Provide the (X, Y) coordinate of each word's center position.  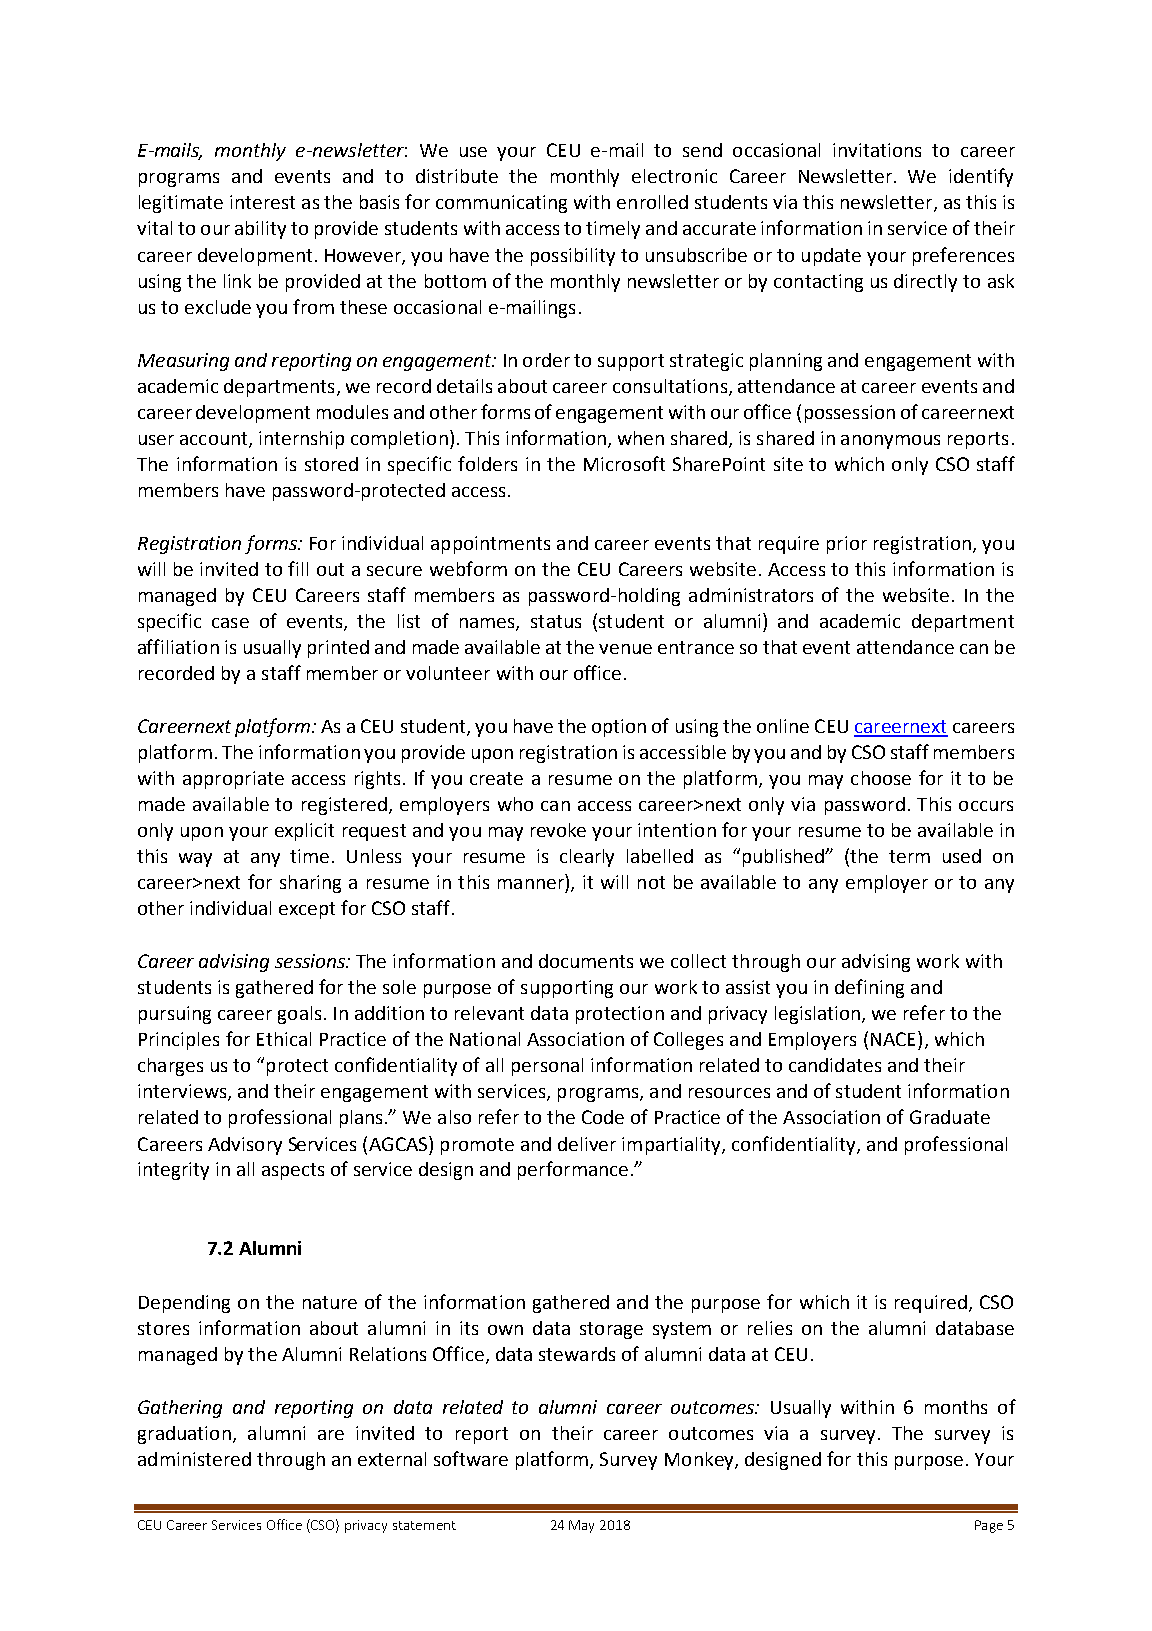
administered (194, 1459)
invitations (877, 150)
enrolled (652, 202)
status (556, 621)
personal (547, 1067)
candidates (835, 1065)
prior (847, 545)
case (230, 623)
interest (262, 202)
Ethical (284, 1039)
